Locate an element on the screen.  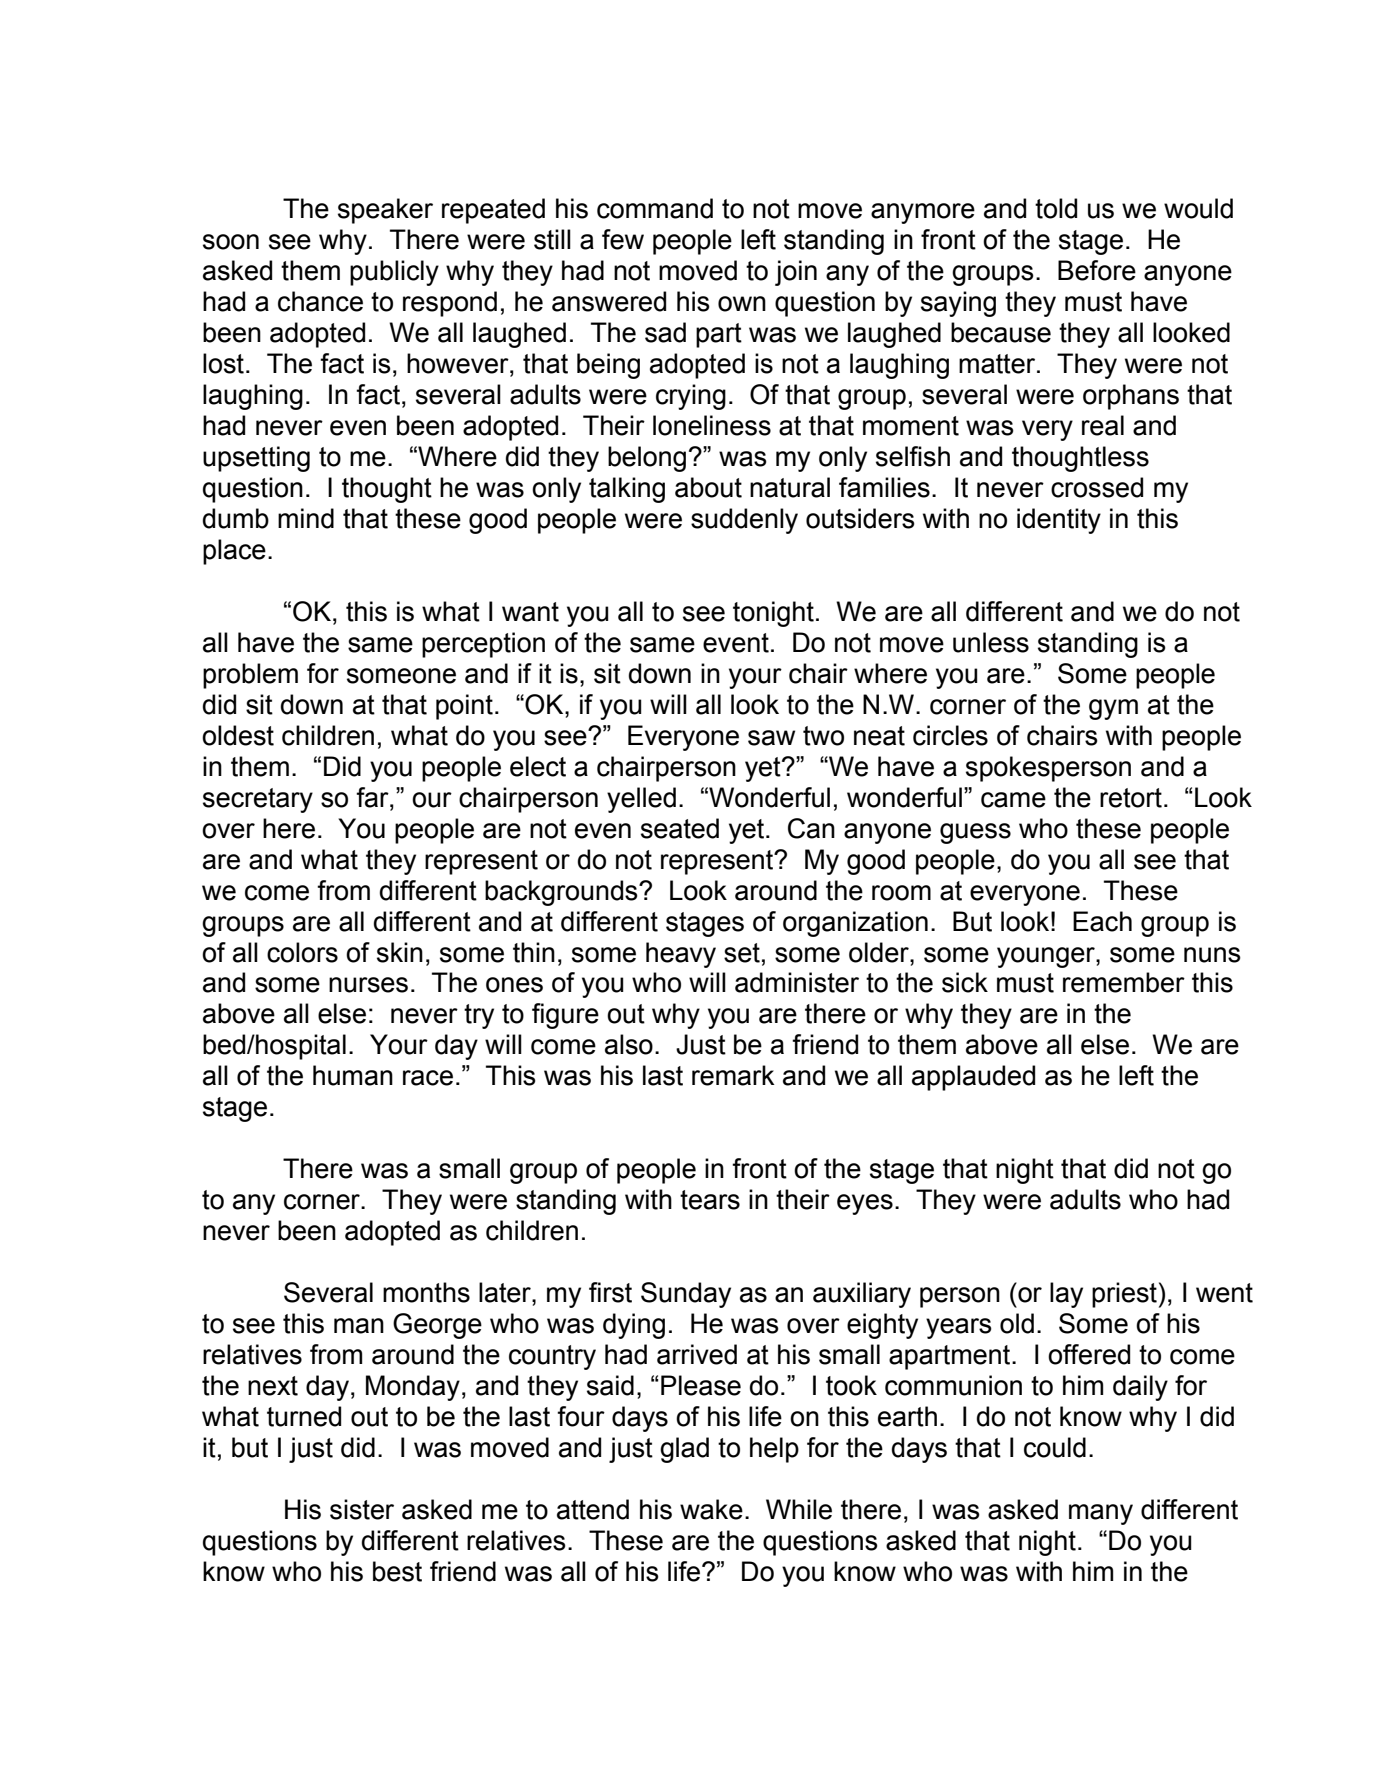
publicly is located at coordinates (394, 273).
